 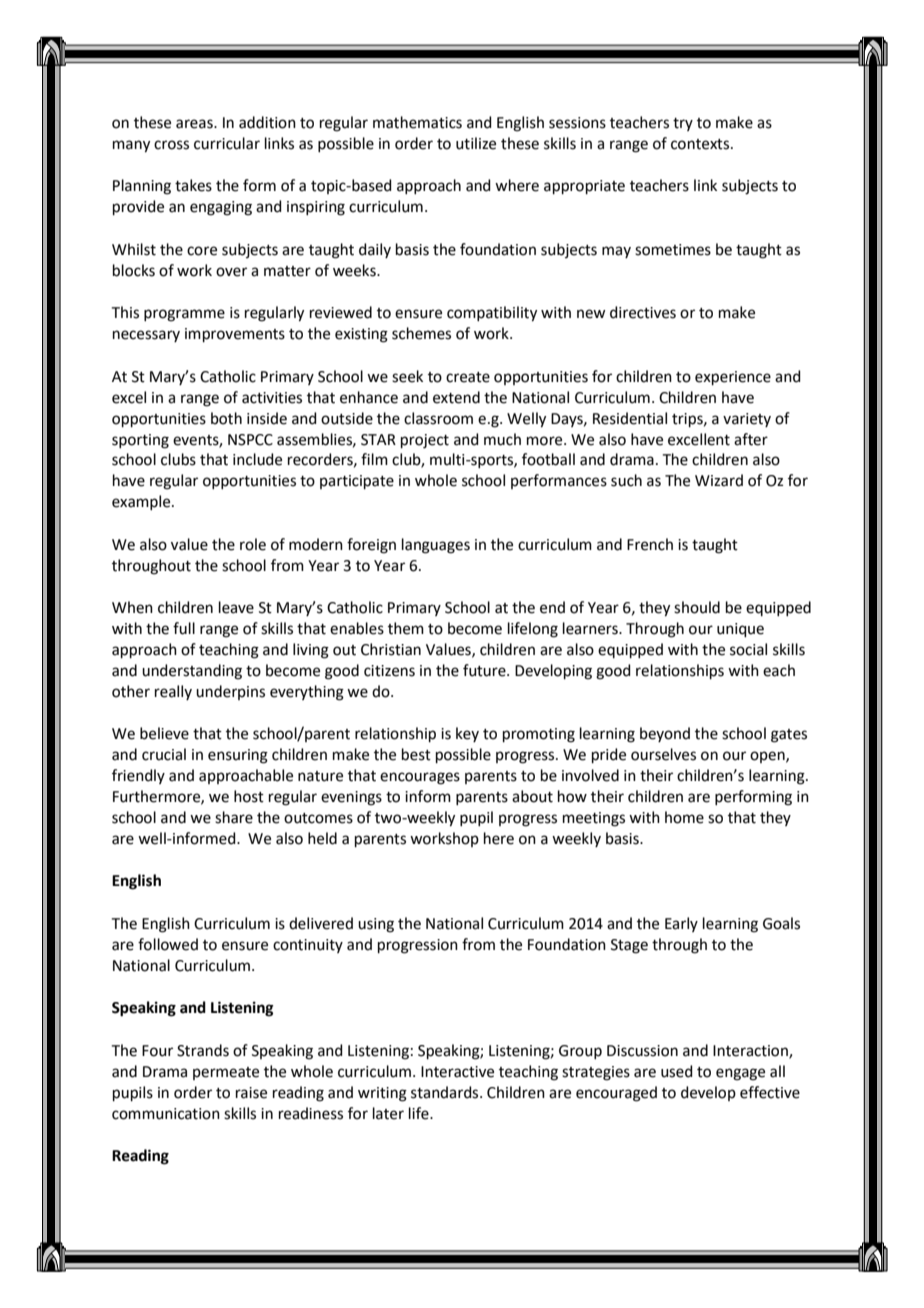 I want to click on permeate, so click(x=226, y=1073).
